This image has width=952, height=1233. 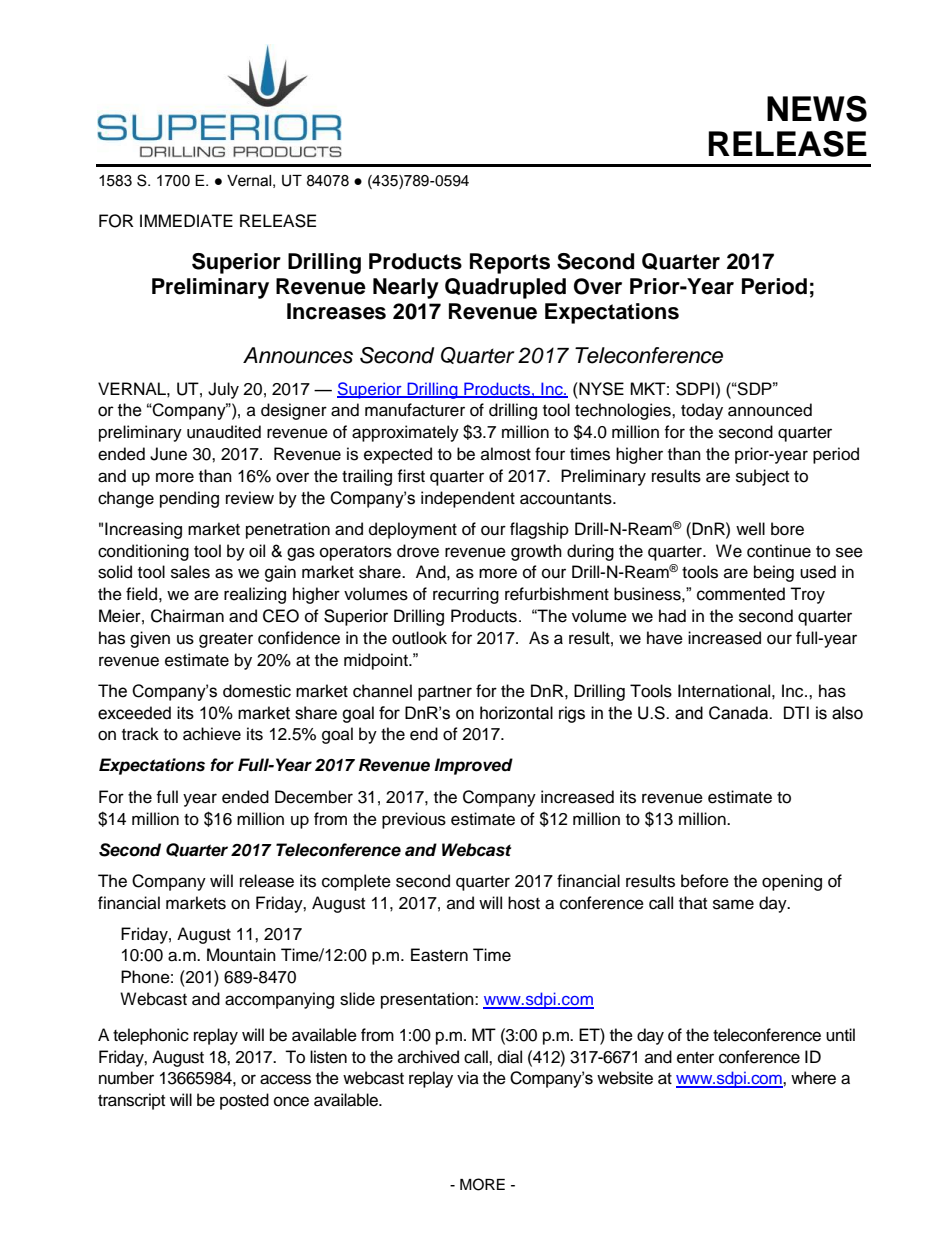 I want to click on via, so click(x=468, y=1077).
